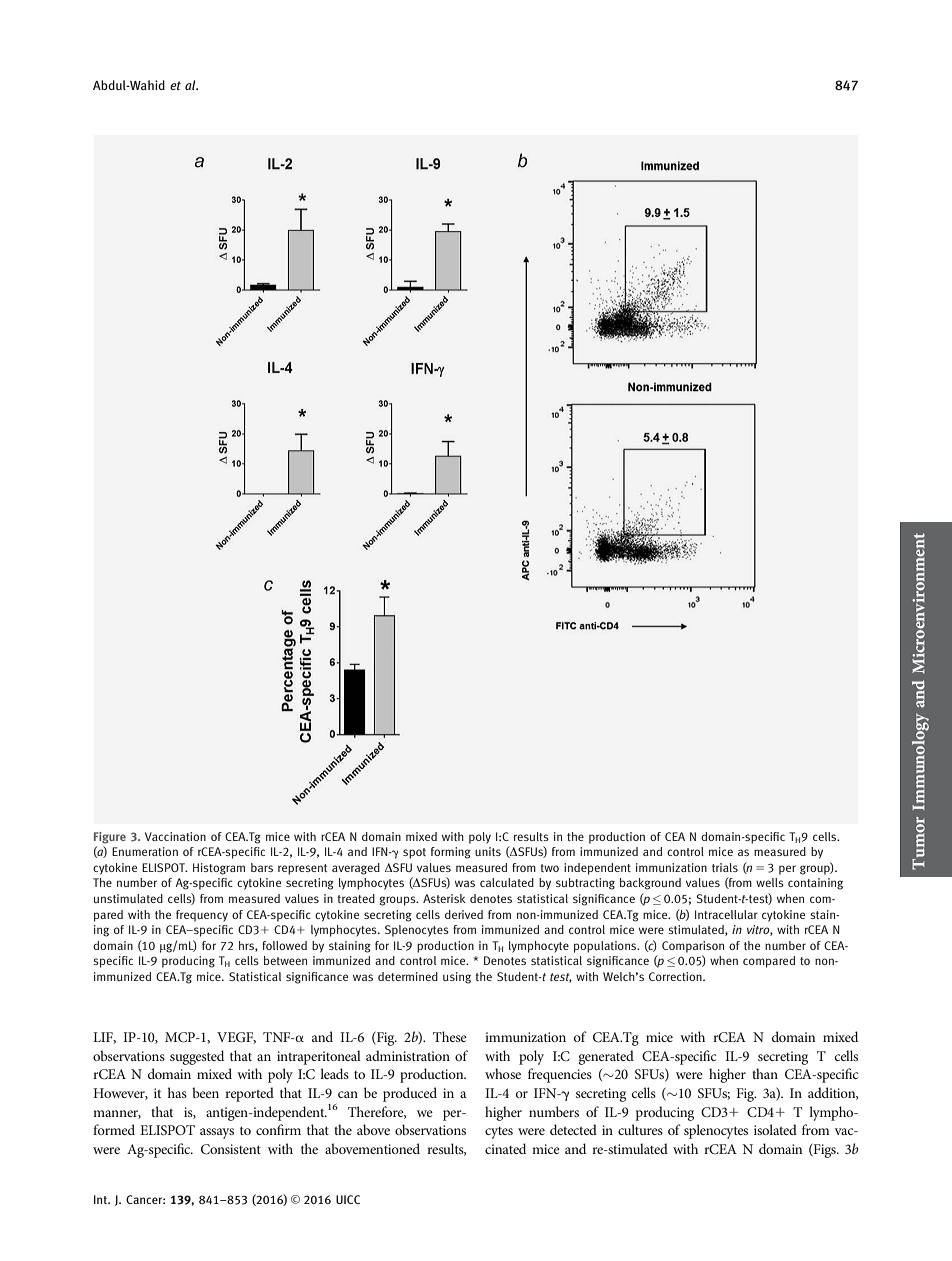  What do you see at coordinates (217, 1133) in the screenshot?
I see `assays` at bounding box center [217, 1133].
